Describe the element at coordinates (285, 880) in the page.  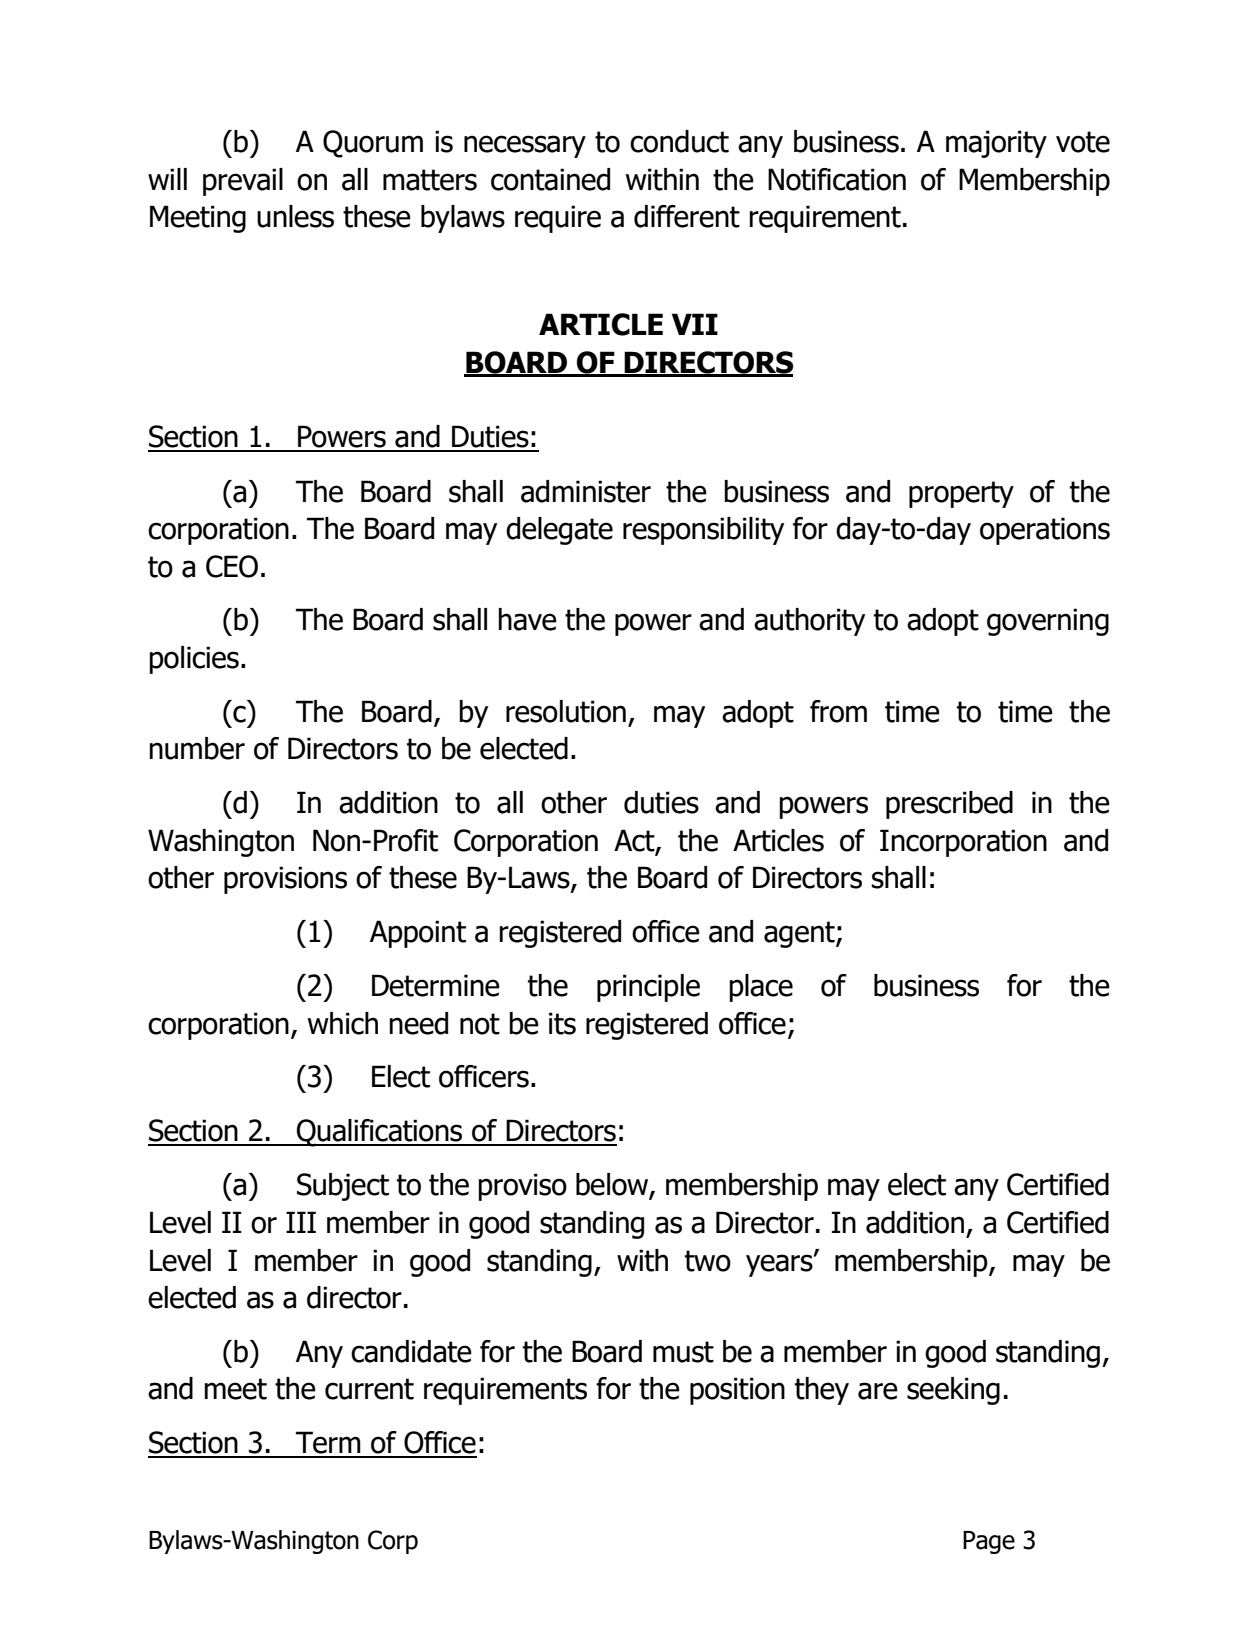
I see `provisions` at that location.
